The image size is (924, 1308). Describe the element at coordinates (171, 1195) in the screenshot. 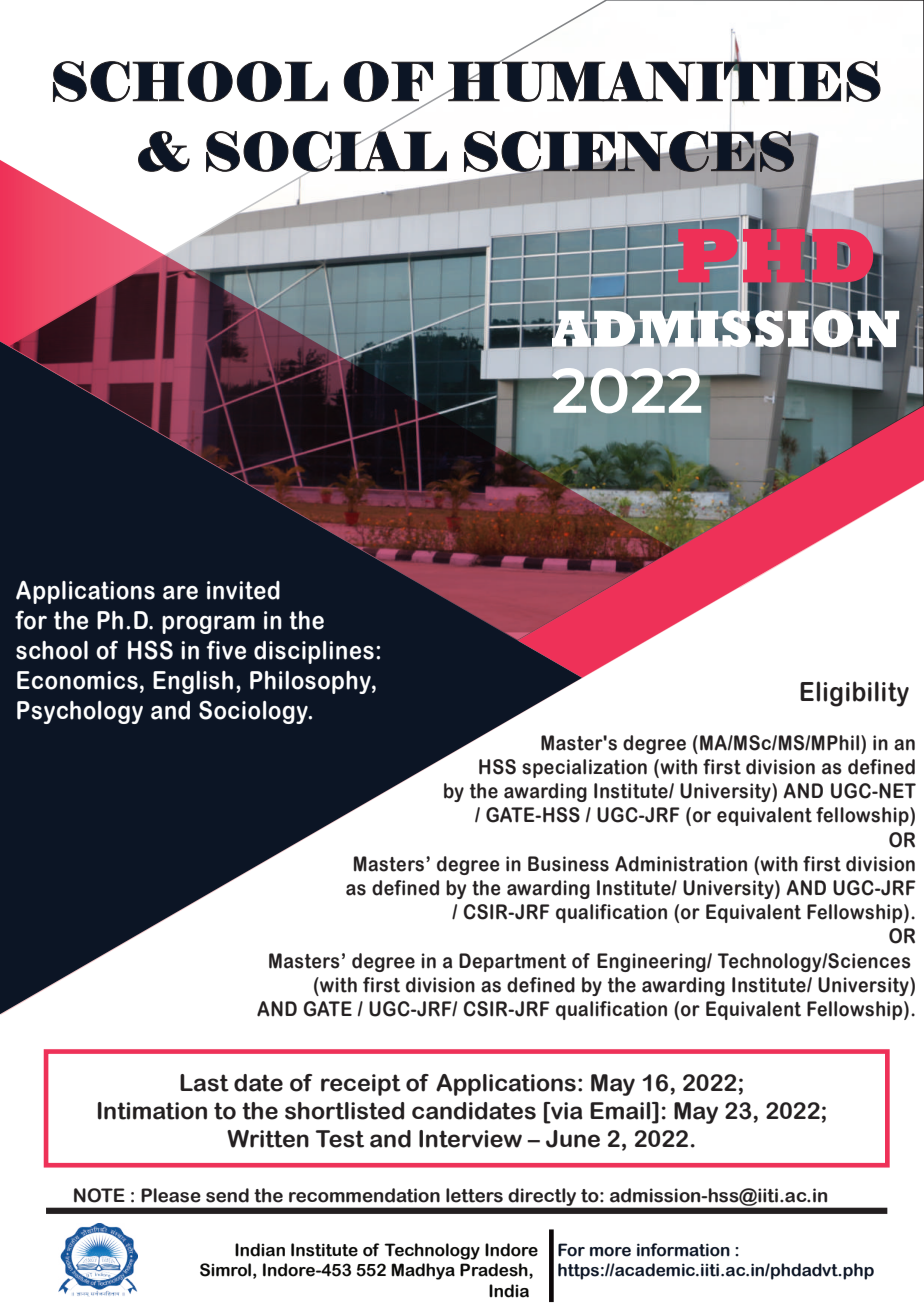

I see `Please` at that location.
